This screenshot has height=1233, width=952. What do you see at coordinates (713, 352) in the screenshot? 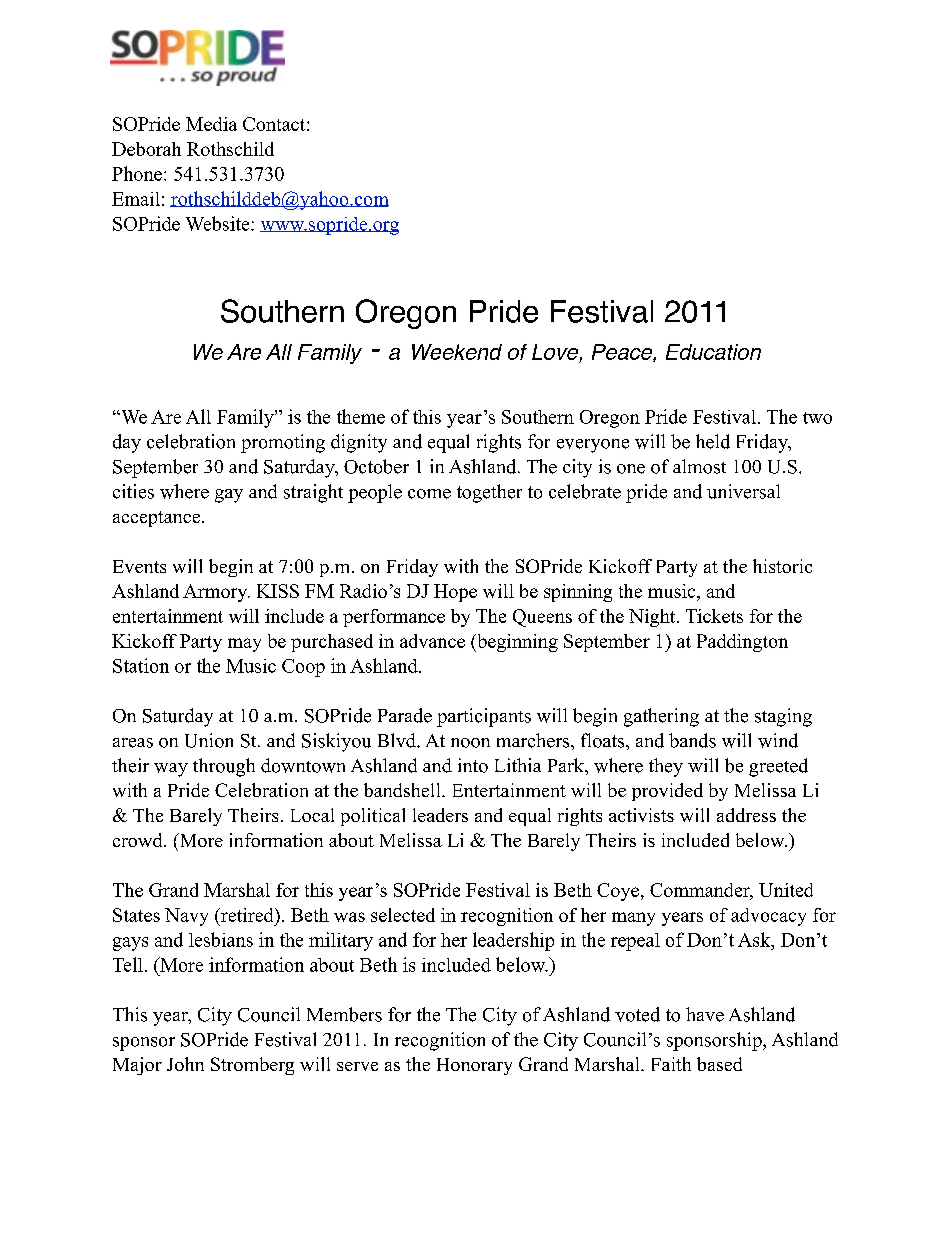
I see `Education` at bounding box center [713, 352].
